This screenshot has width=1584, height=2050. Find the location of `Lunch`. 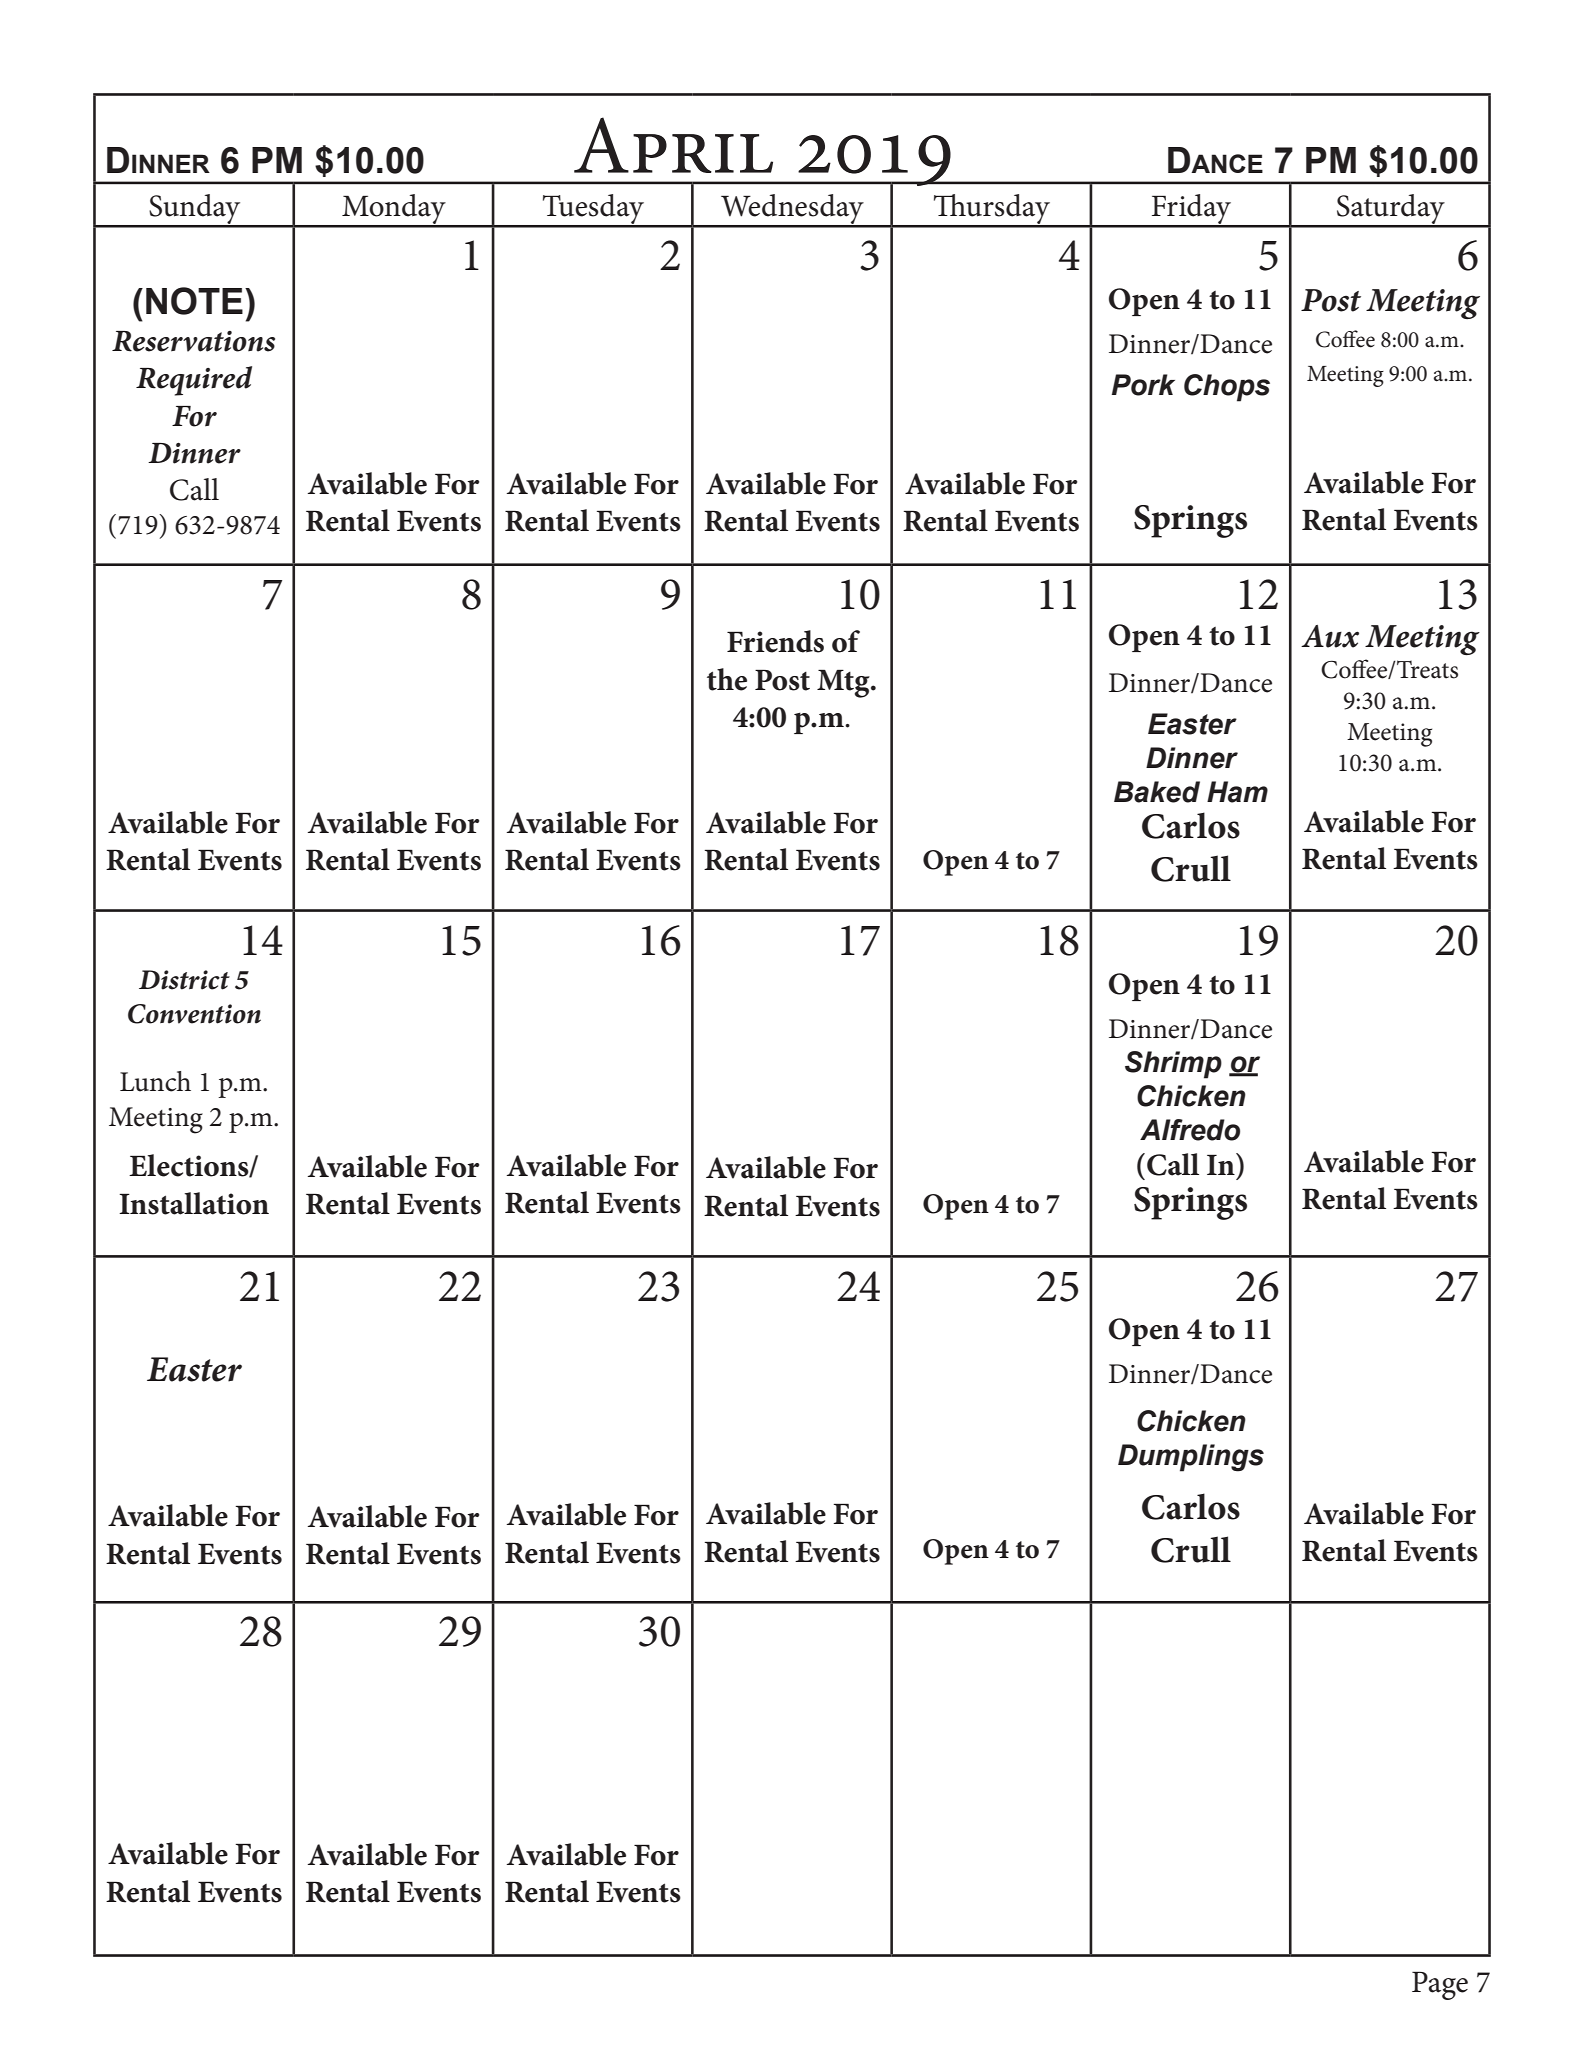

Lunch is located at coordinates (155, 1081).
